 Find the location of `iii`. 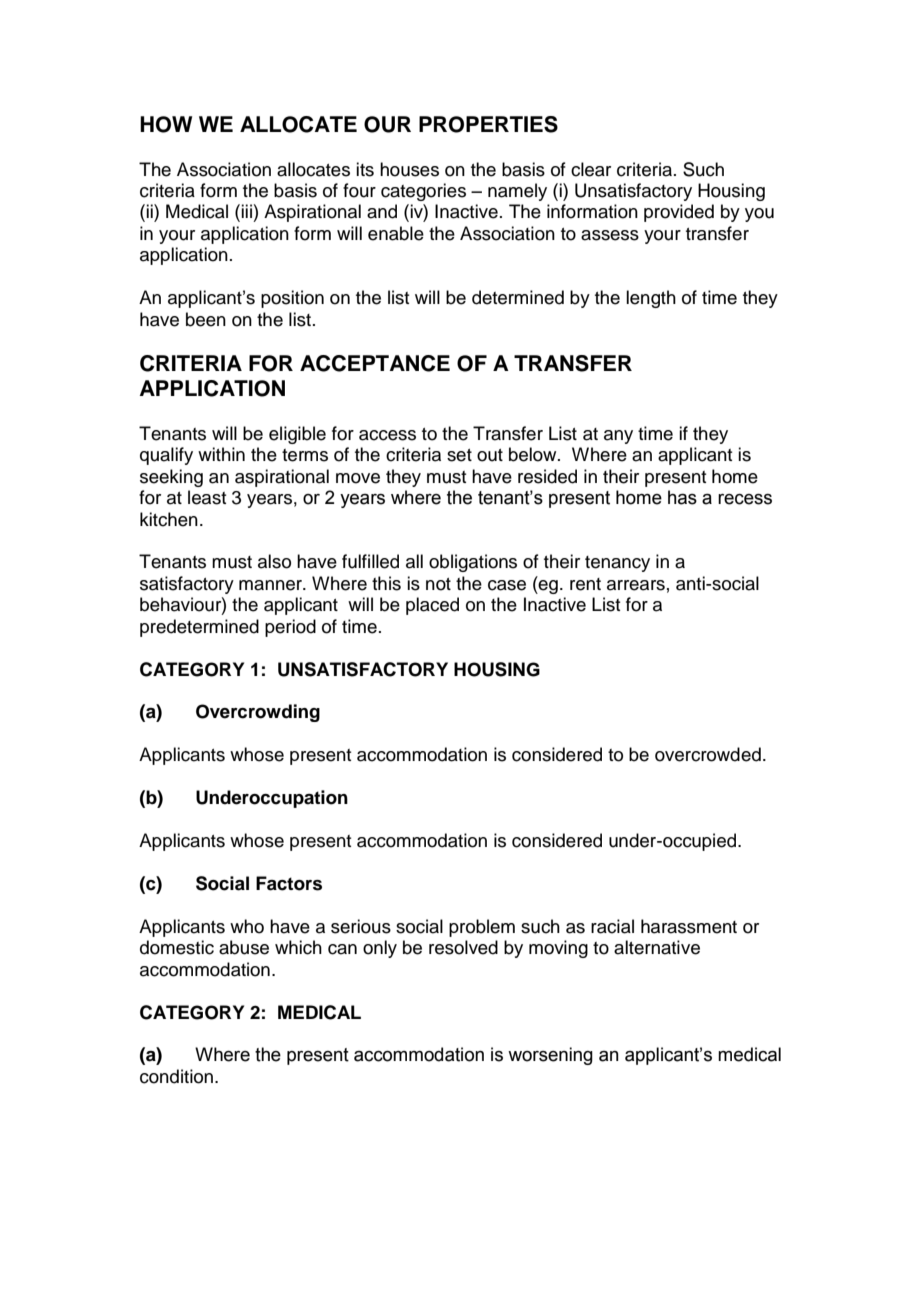

iii is located at coordinates (246, 211).
